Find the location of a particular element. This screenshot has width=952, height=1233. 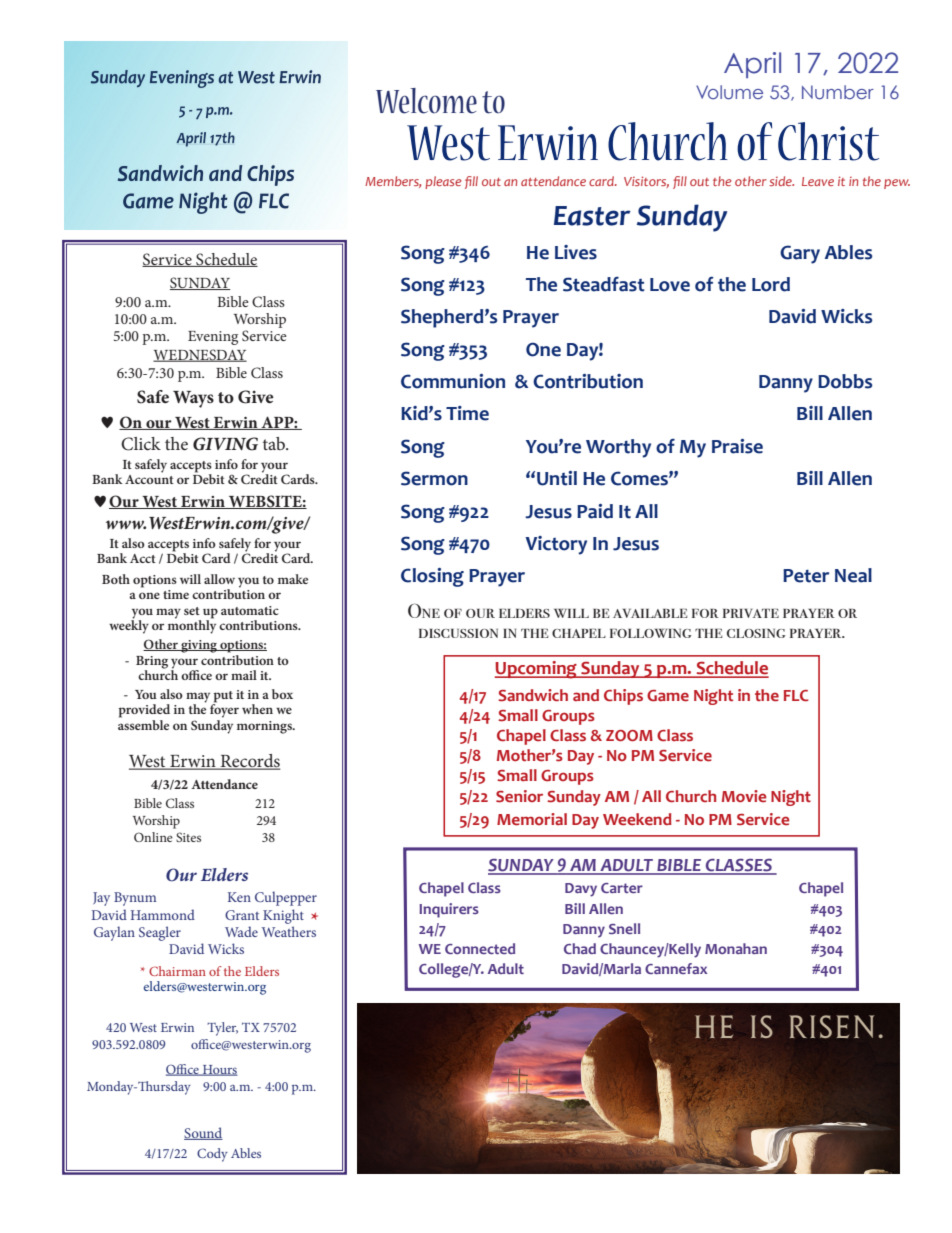

set is located at coordinates (192, 611).
